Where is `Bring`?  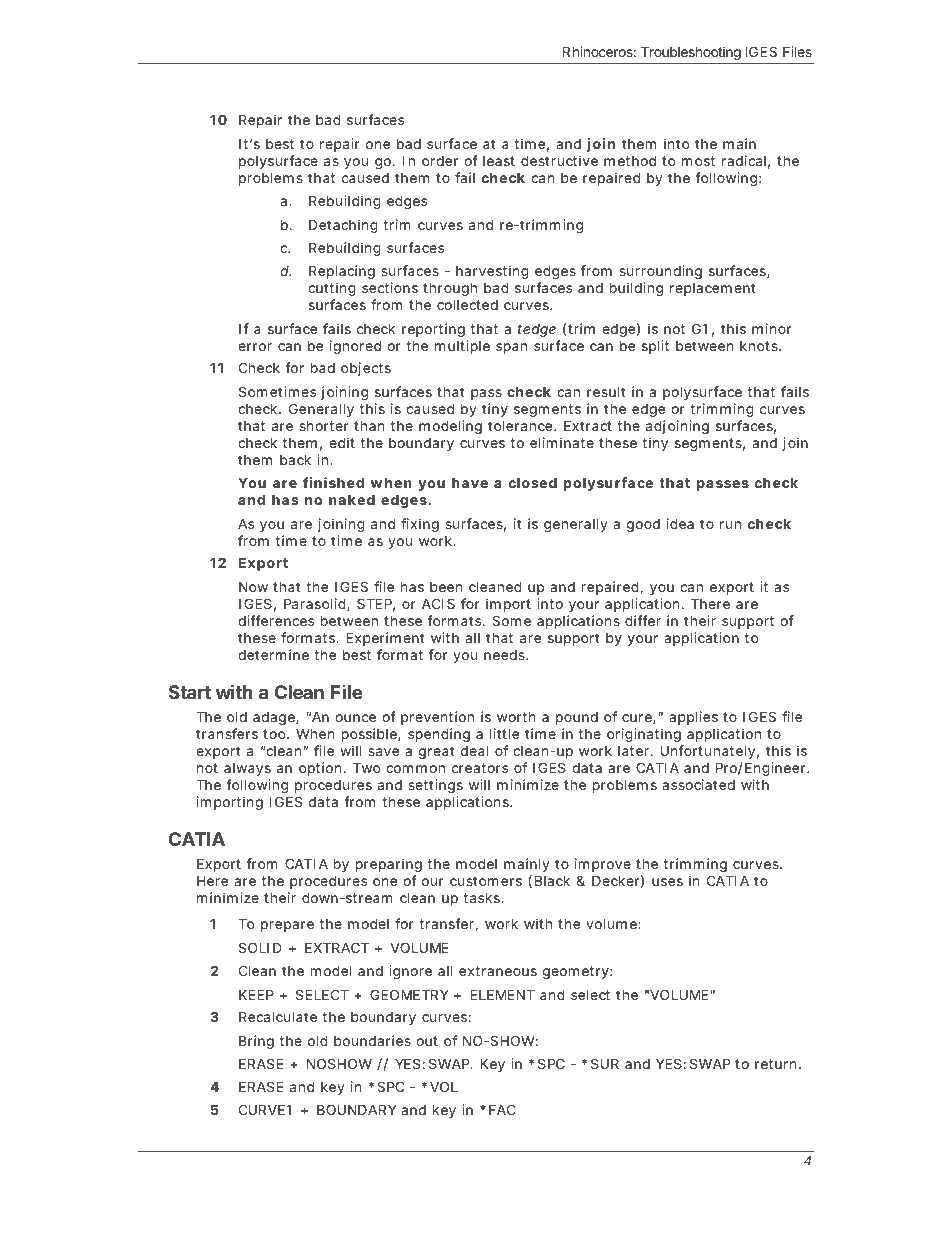
Bring is located at coordinates (256, 1042).
